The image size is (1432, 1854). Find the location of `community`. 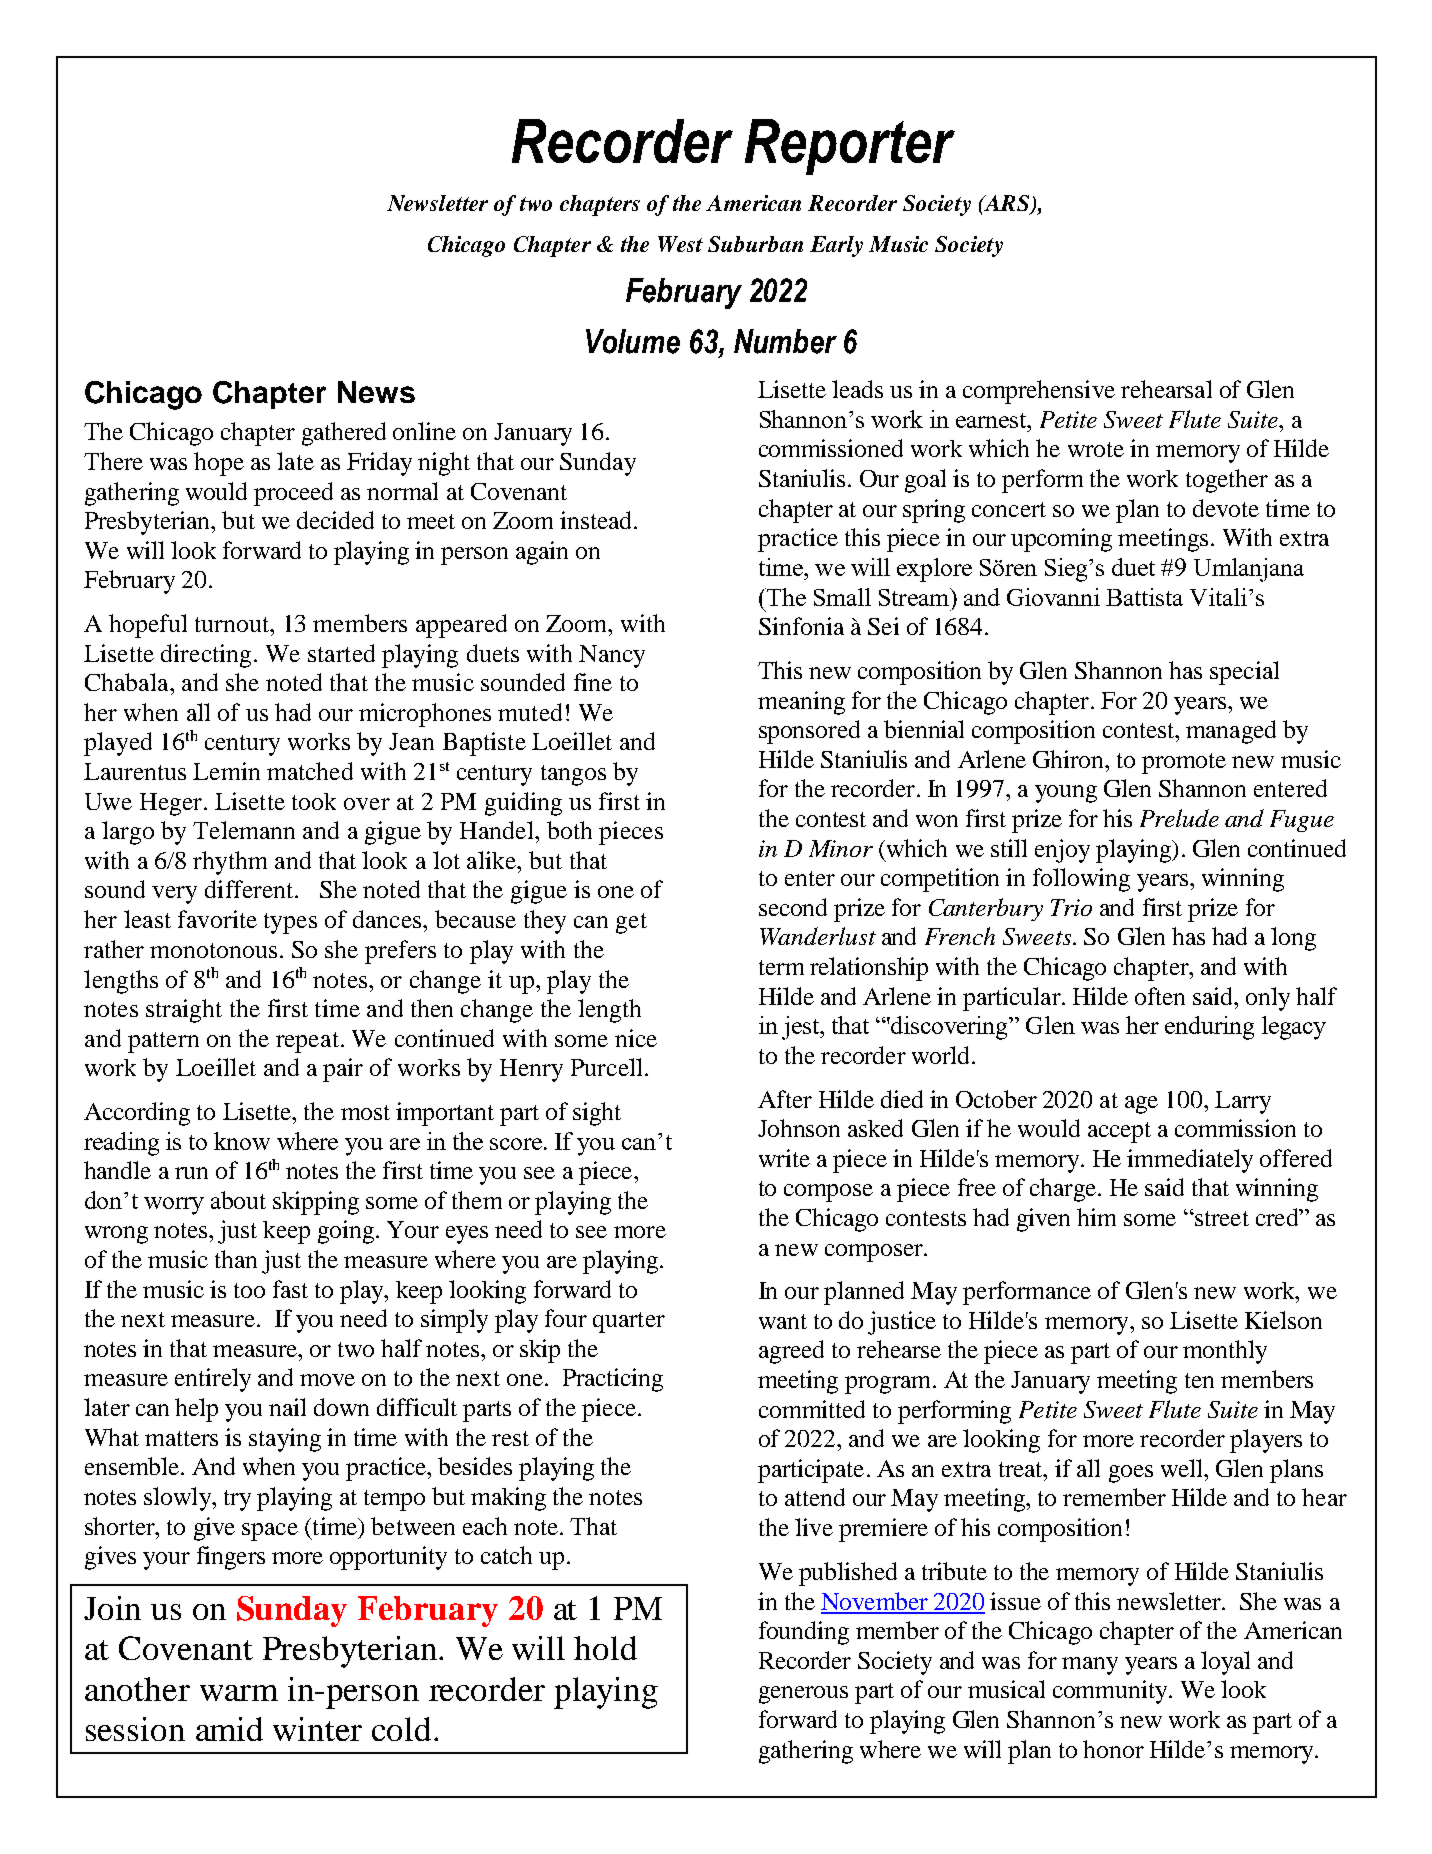

community is located at coordinates (1111, 1692).
